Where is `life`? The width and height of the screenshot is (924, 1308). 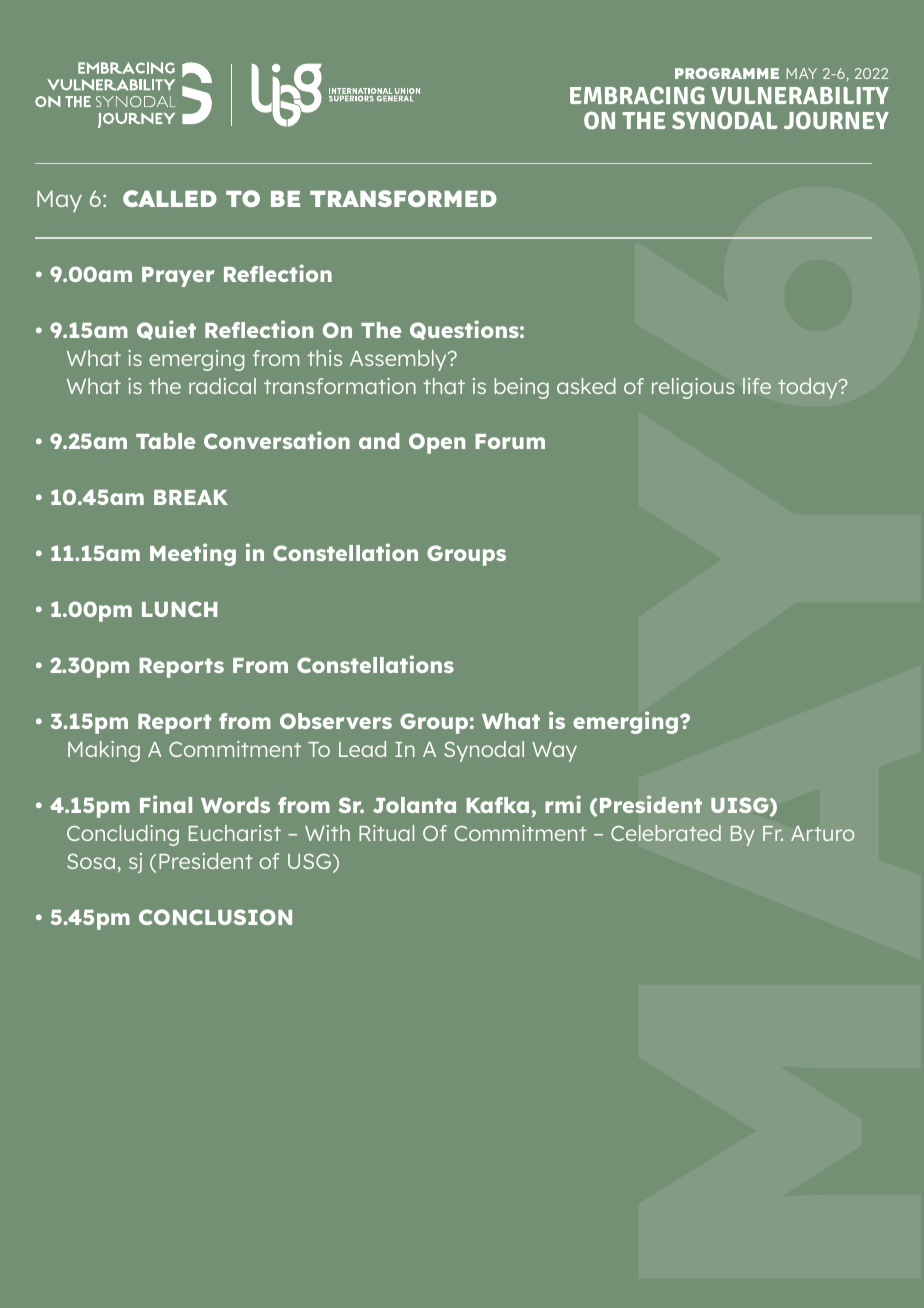
life is located at coordinates (757, 386).
